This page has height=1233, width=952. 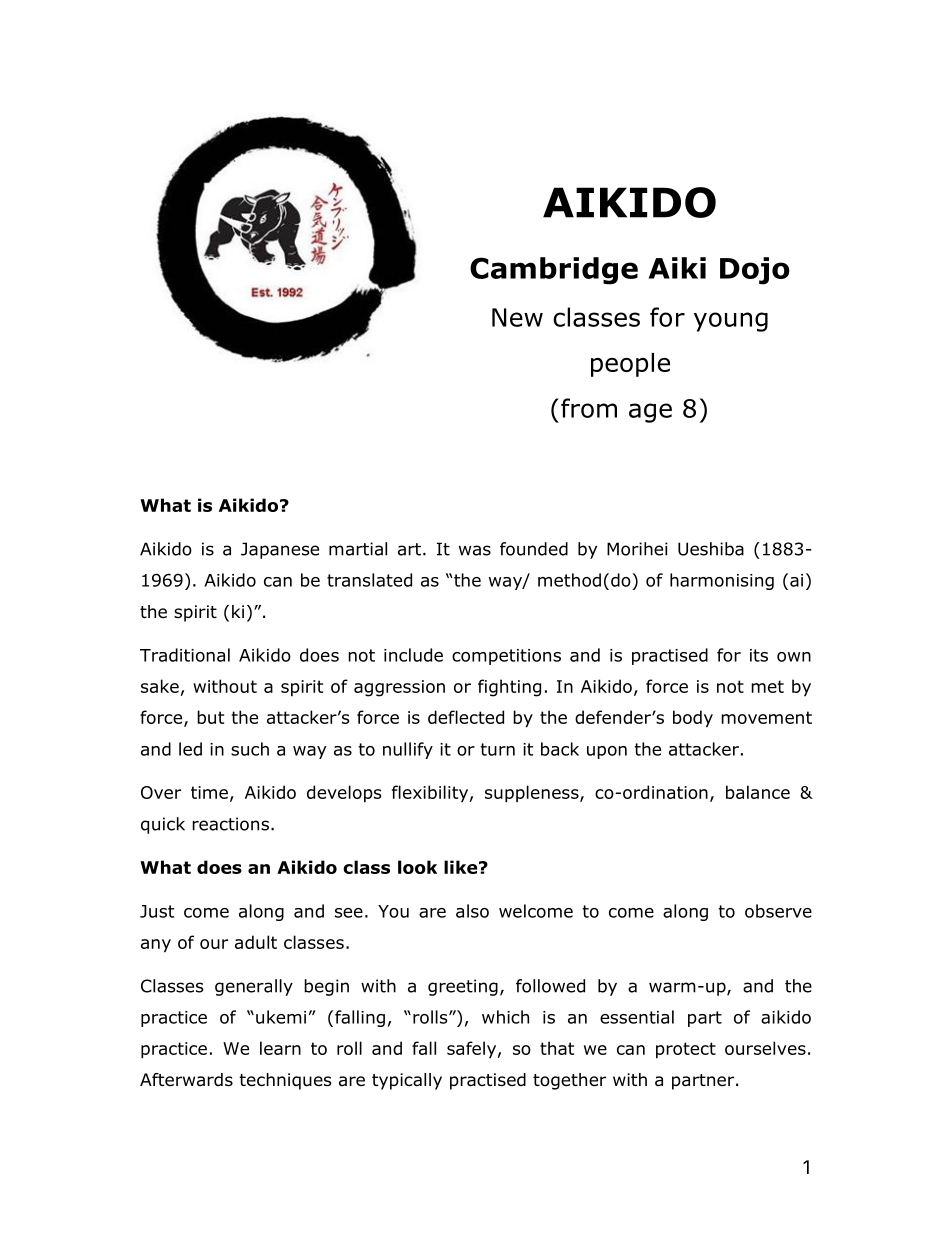 What do you see at coordinates (554, 271) in the page?
I see `Cambridge` at bounding box center [554, 271].
